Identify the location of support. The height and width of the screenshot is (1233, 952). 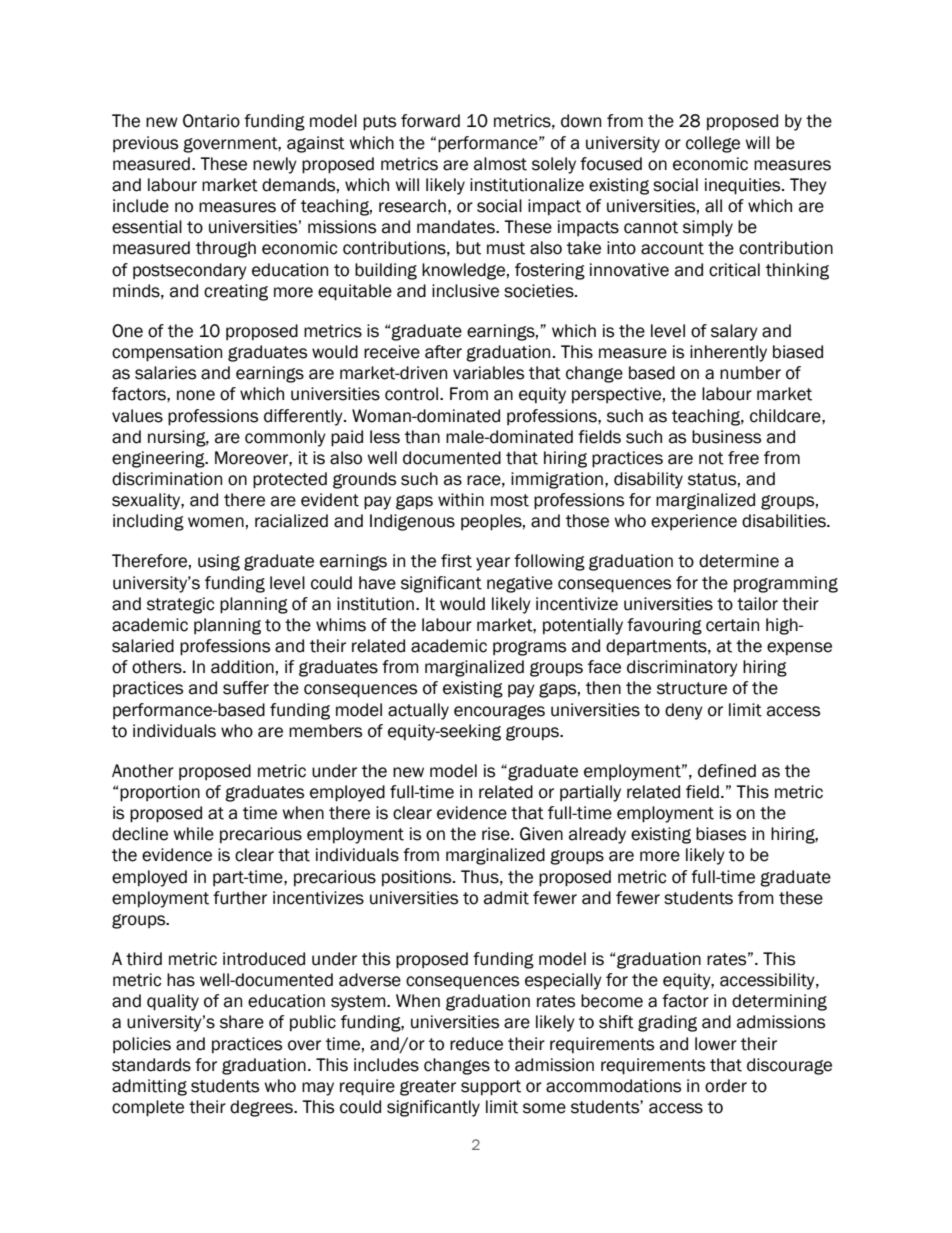
(491, 1088).
